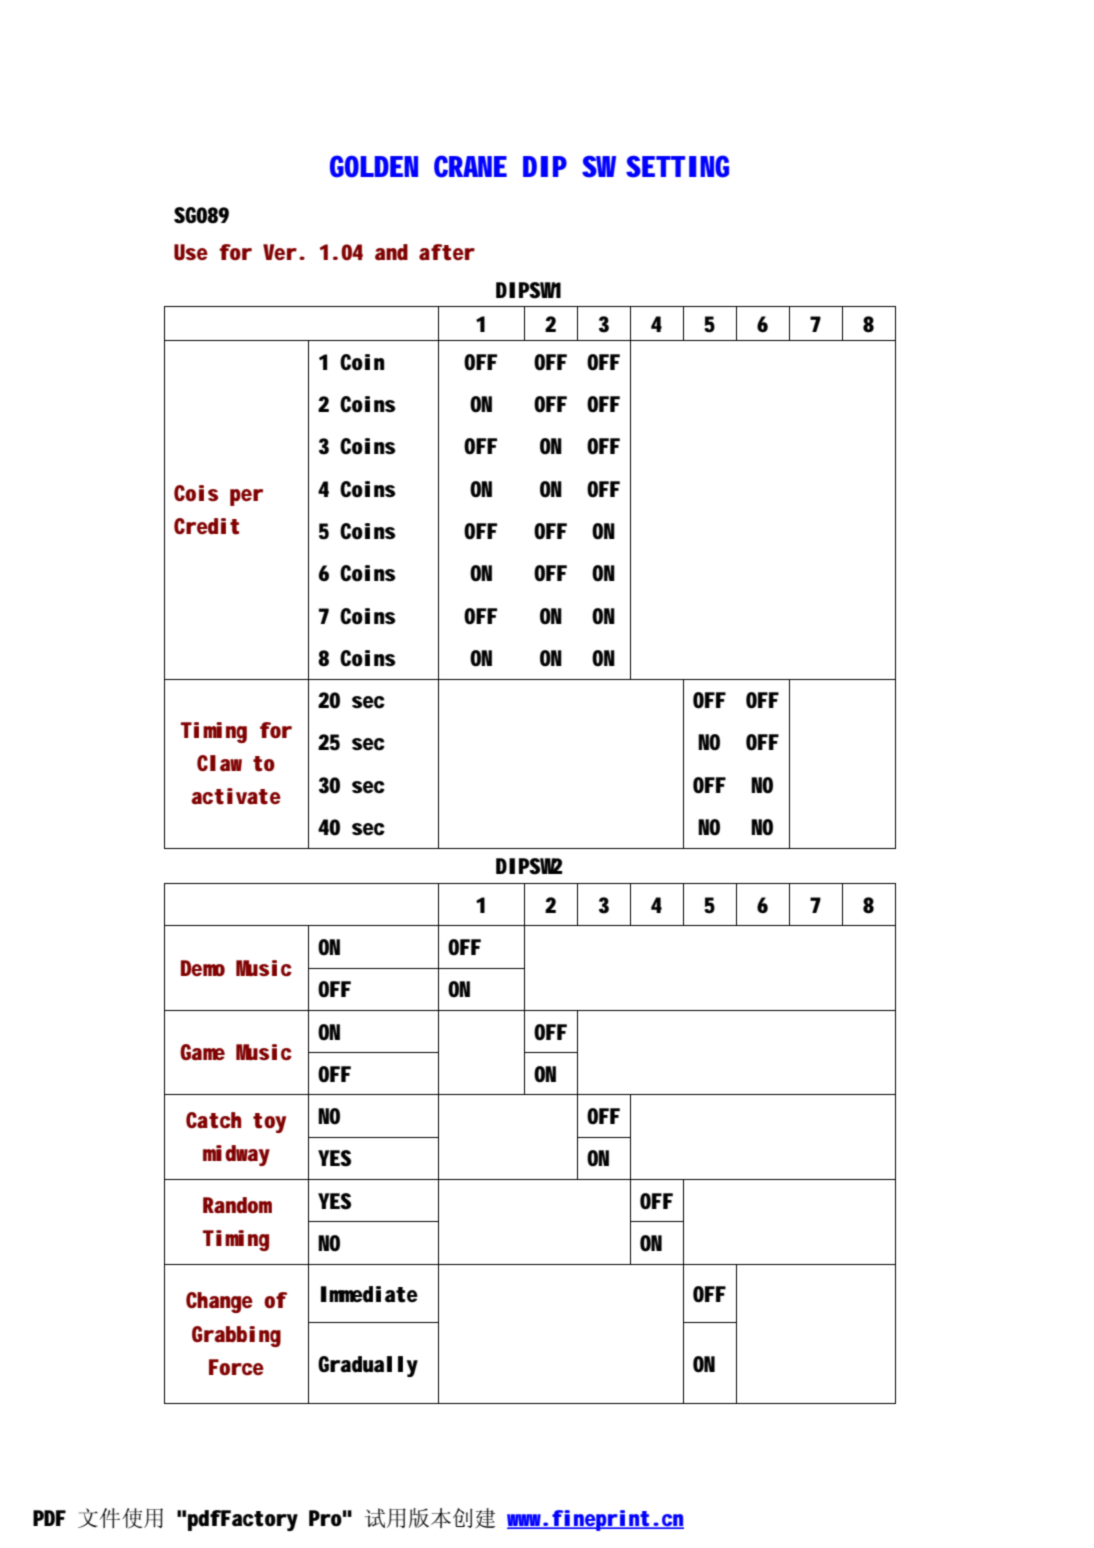 The image size is (1094, 1548). I want to click on activate, so click(236, 796).
